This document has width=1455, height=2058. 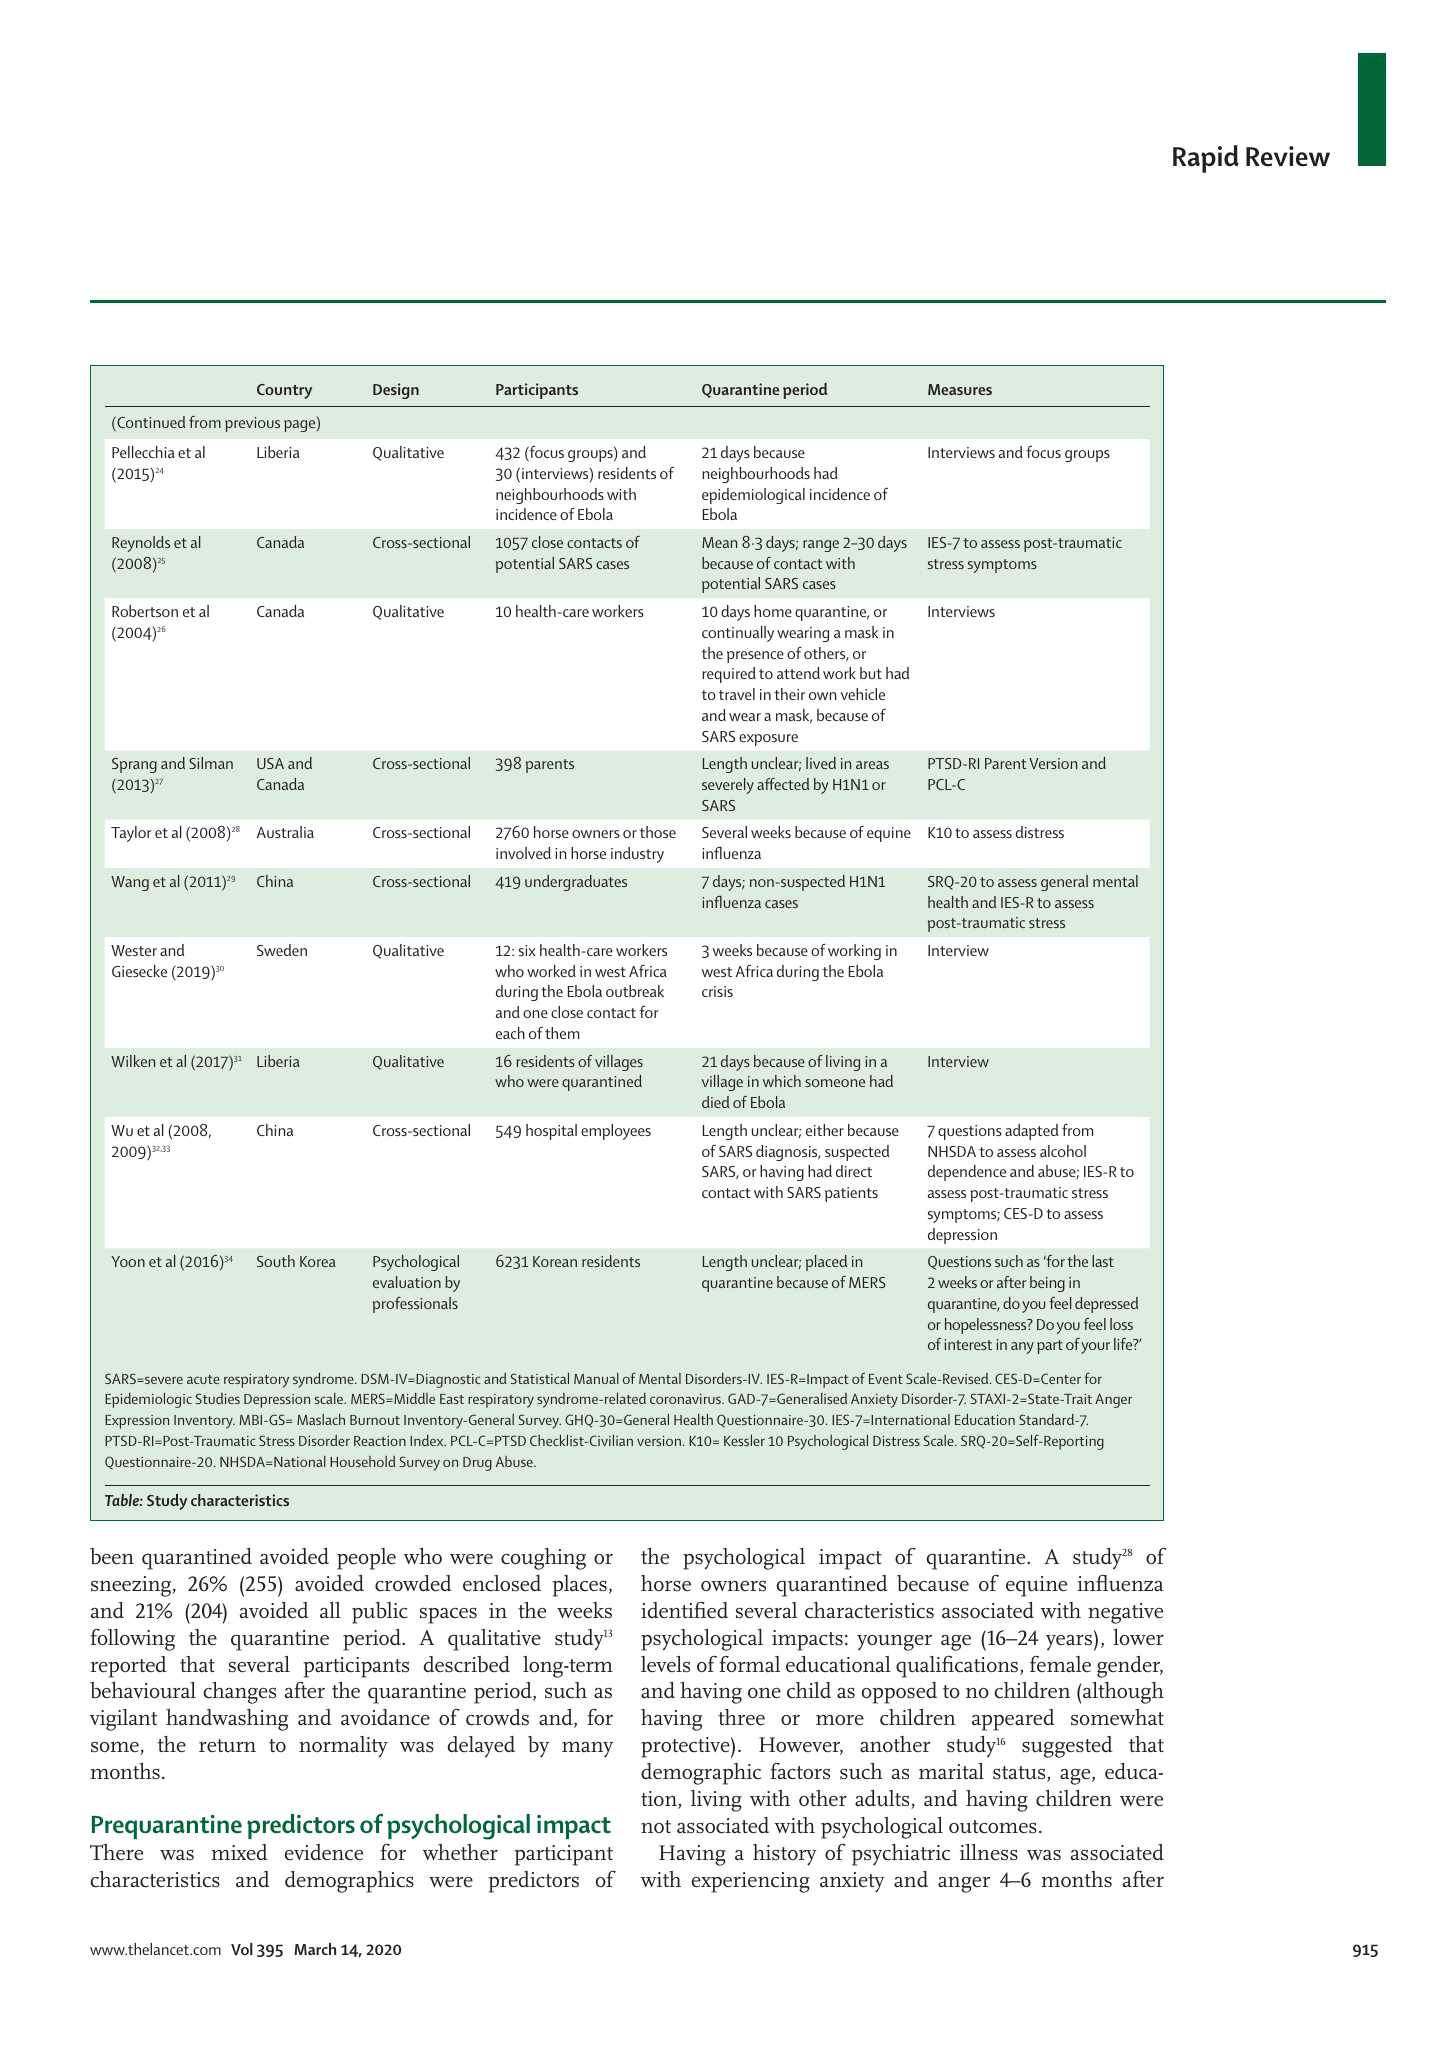 What do you see at coordinates (284, 391) in the document?
I see `Country` at bounding box center [284, 391].
